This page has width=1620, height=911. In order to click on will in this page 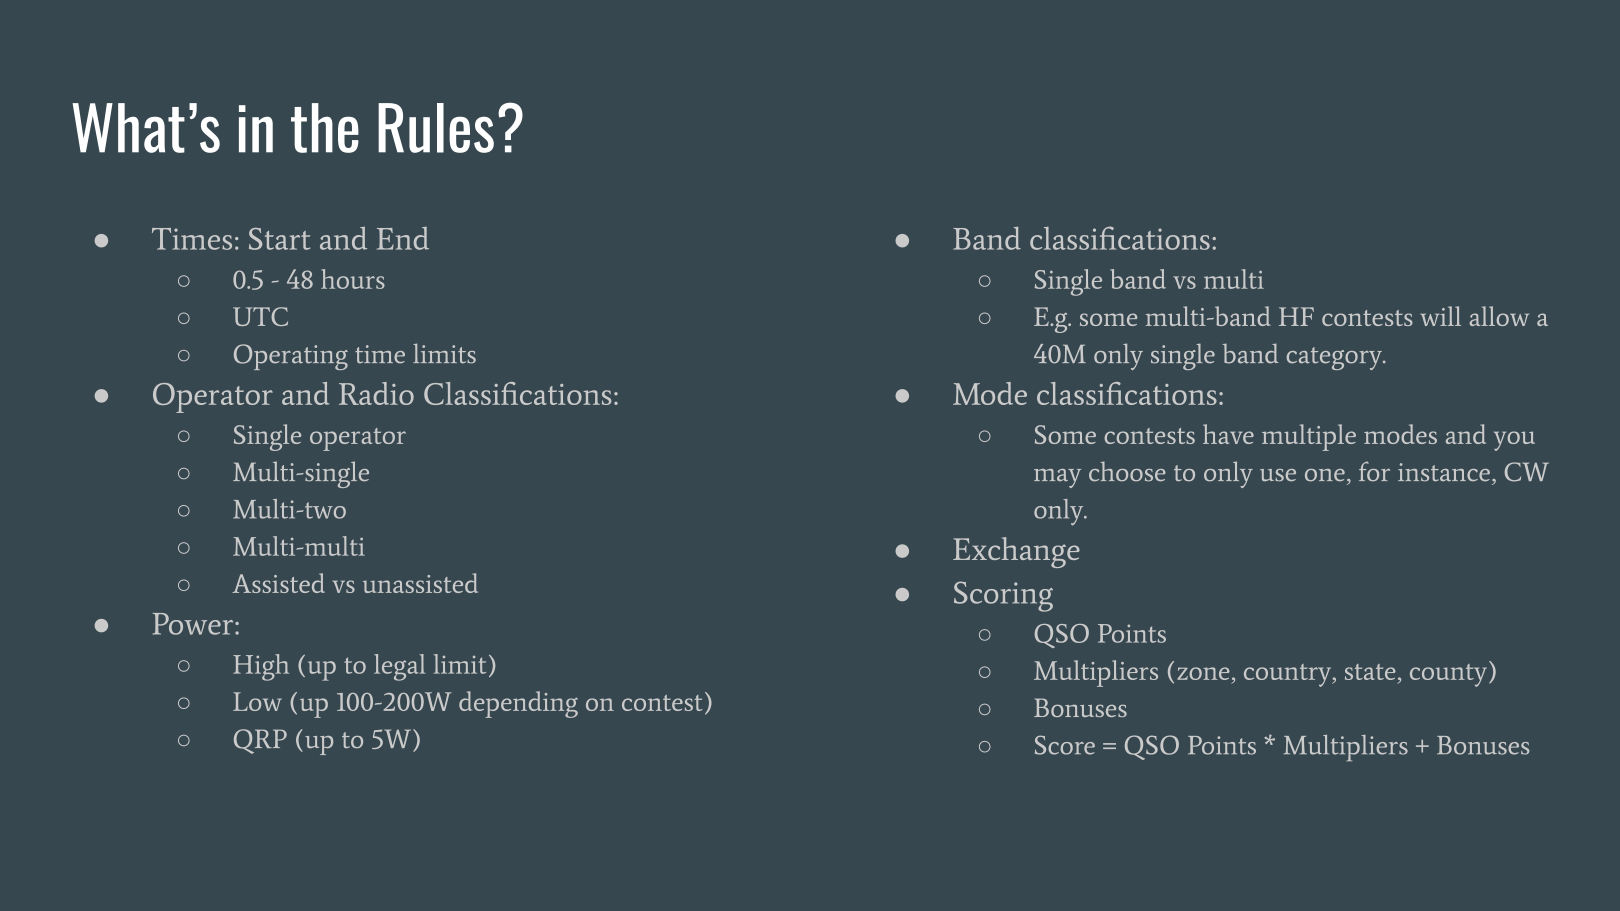, I will do `click(1440, 316)`.
